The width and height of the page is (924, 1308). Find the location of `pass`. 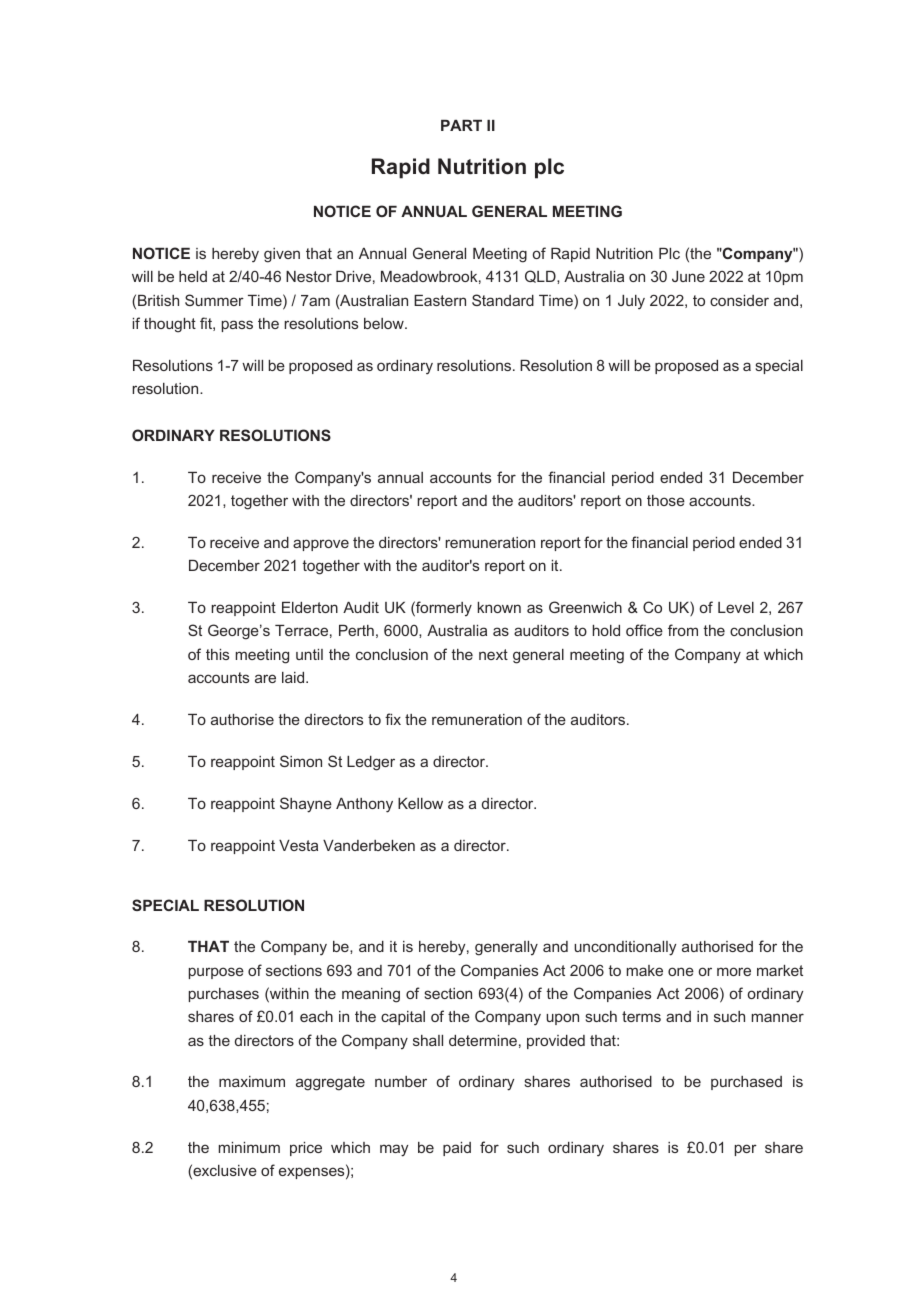

pass is located at coordinates (237, 326).
